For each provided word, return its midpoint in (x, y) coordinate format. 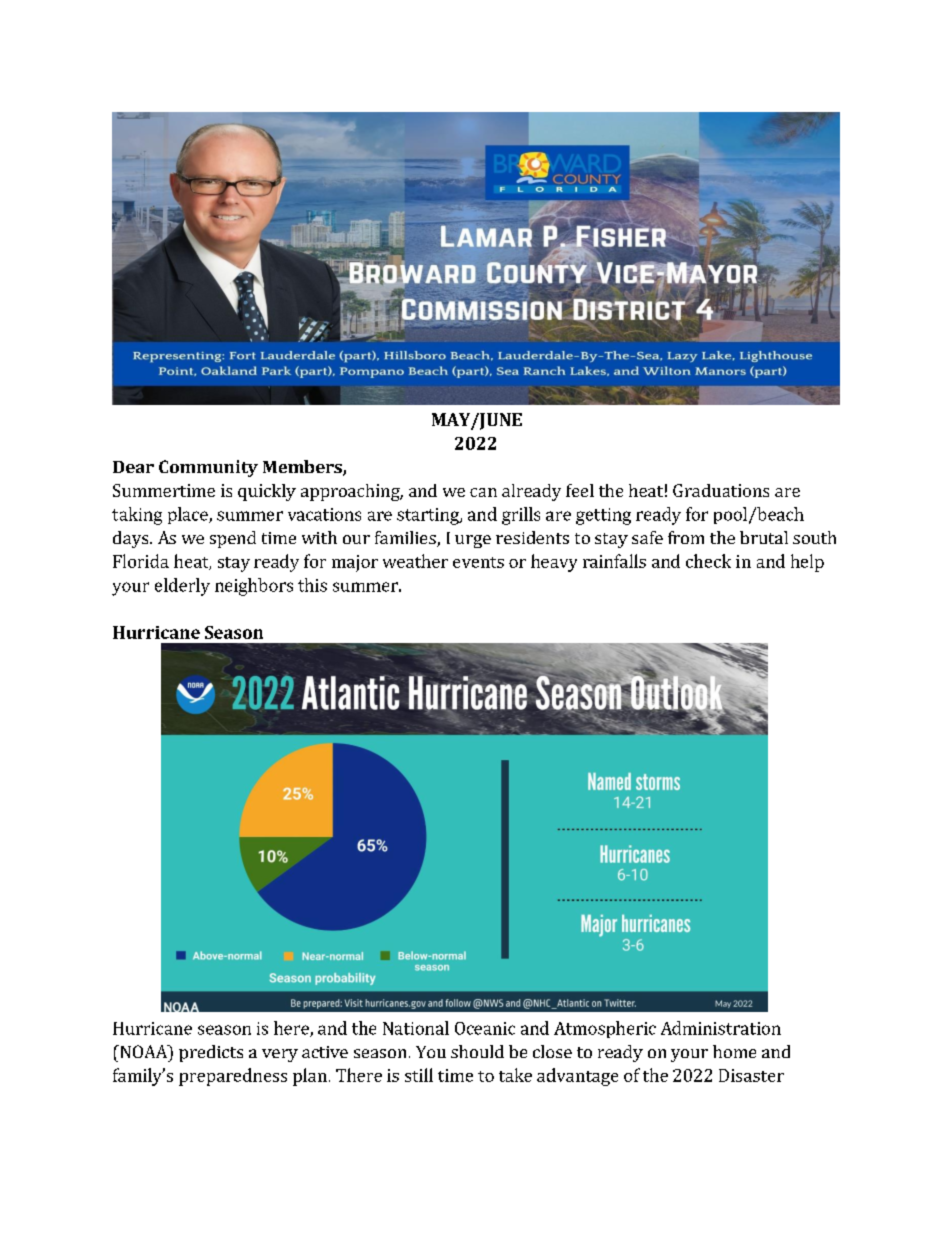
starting (429, 516)
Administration (721, 1028)
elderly (182, 587)
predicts (211, 1053)
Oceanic (485, 1028)
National (416, 1028)
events (478, 562)
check (708, 561)
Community (208, 468)
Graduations (721, 490)
